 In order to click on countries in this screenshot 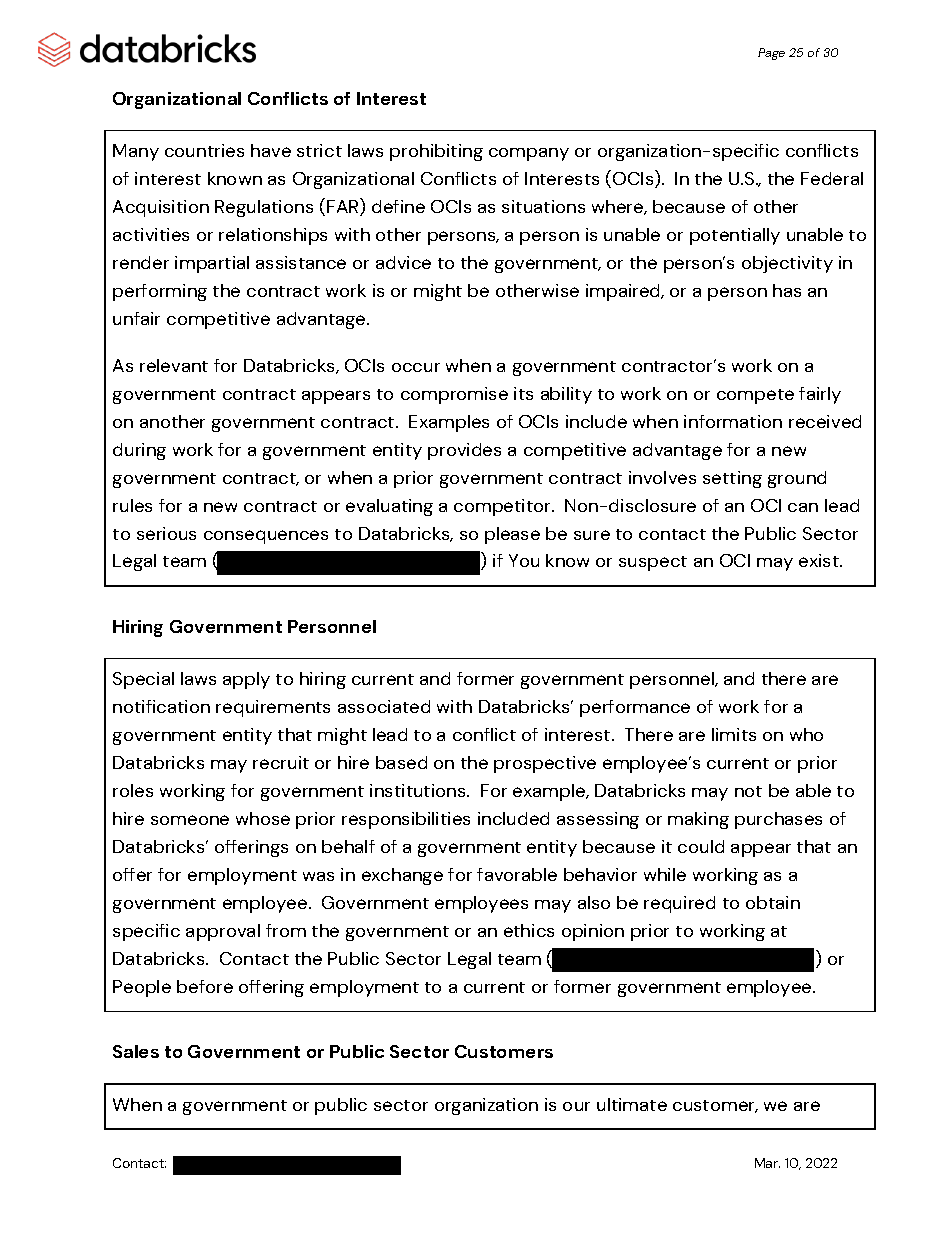, I will do `click(204, 150)`.
